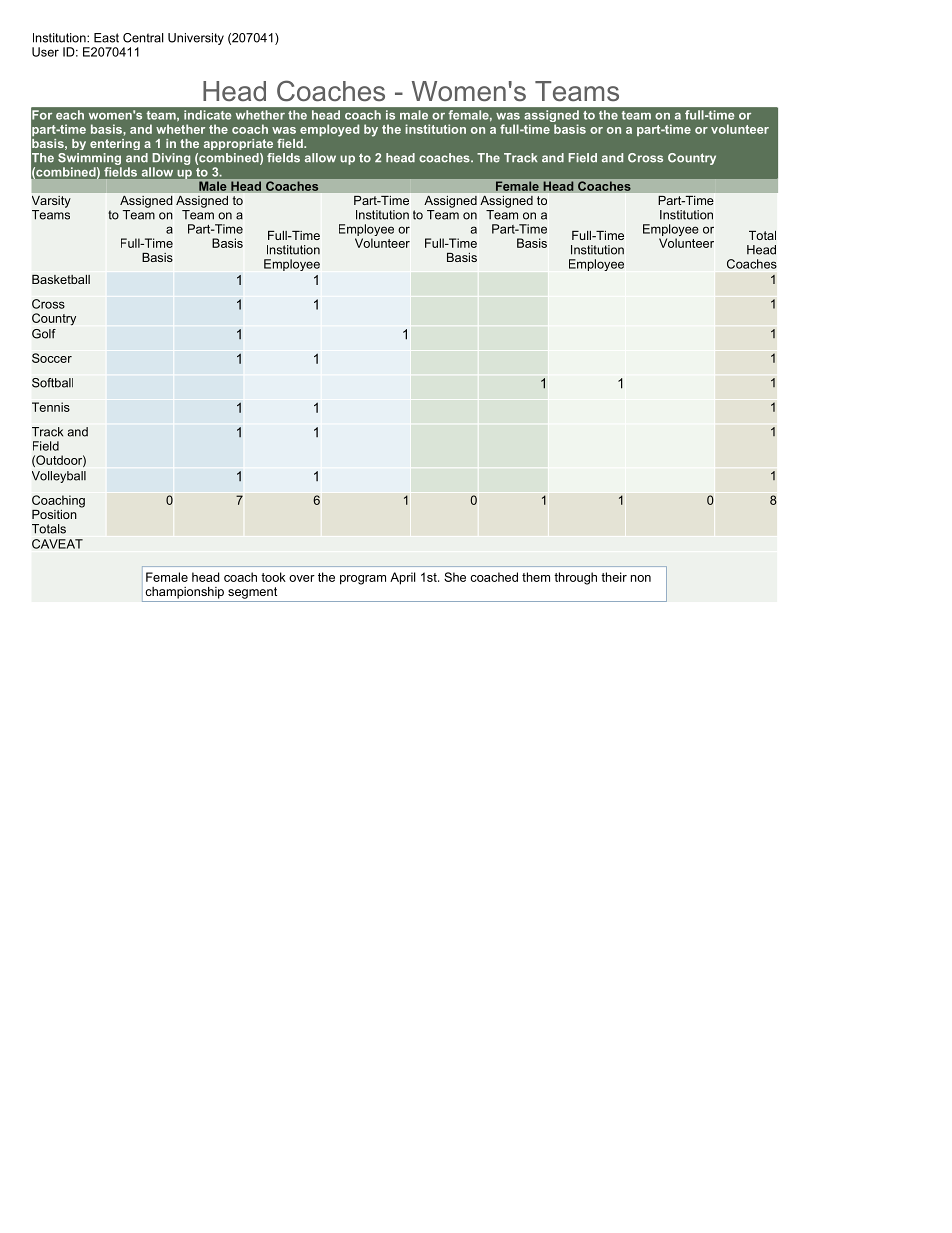 This screenshot has height=1233, width=952. Describe the element at coordinates (238, 144) in the screenshot. I see `appropriate` at that location.
